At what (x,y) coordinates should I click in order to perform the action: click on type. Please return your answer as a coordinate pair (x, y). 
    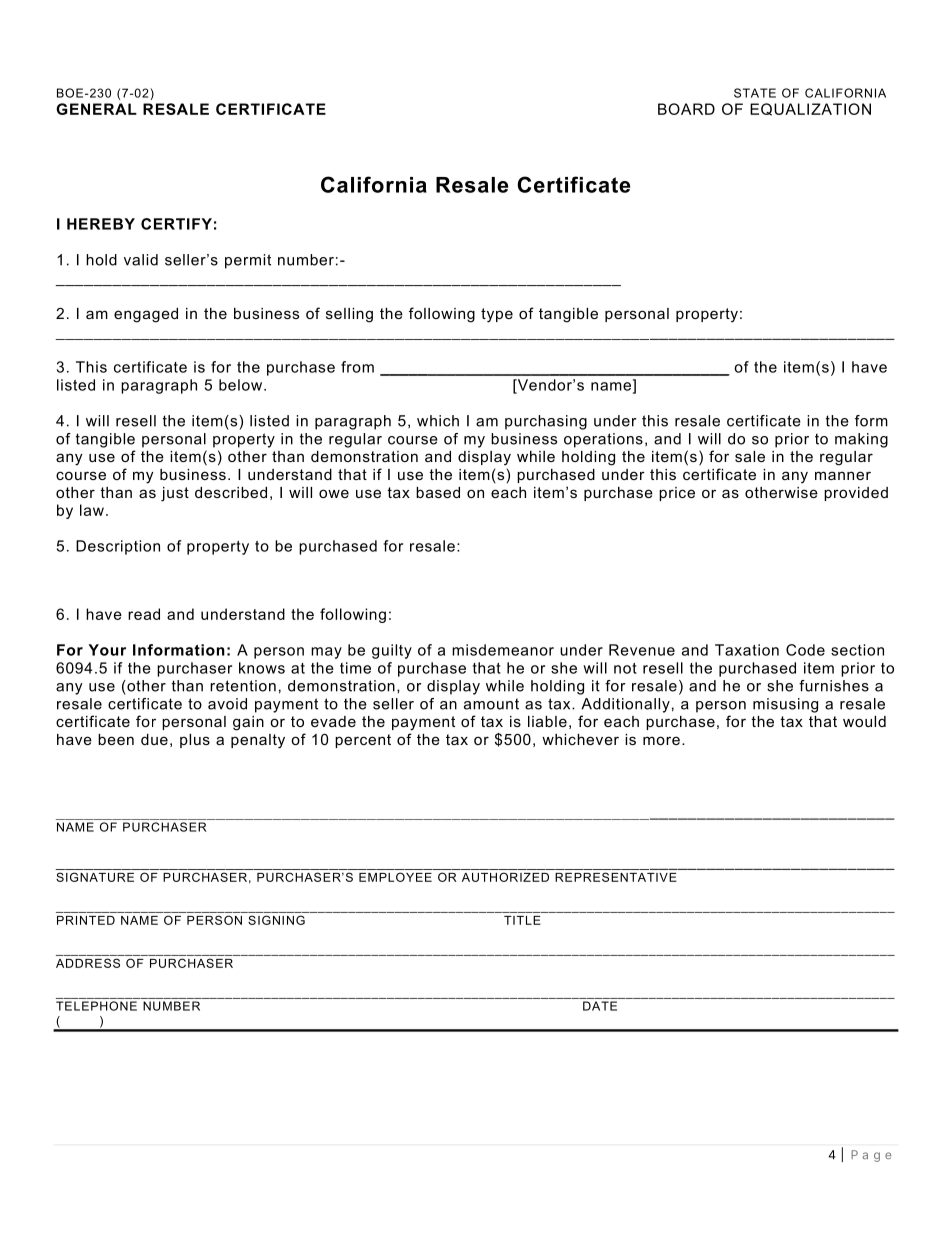
    Looking at the image, I should click on (497, 315).
